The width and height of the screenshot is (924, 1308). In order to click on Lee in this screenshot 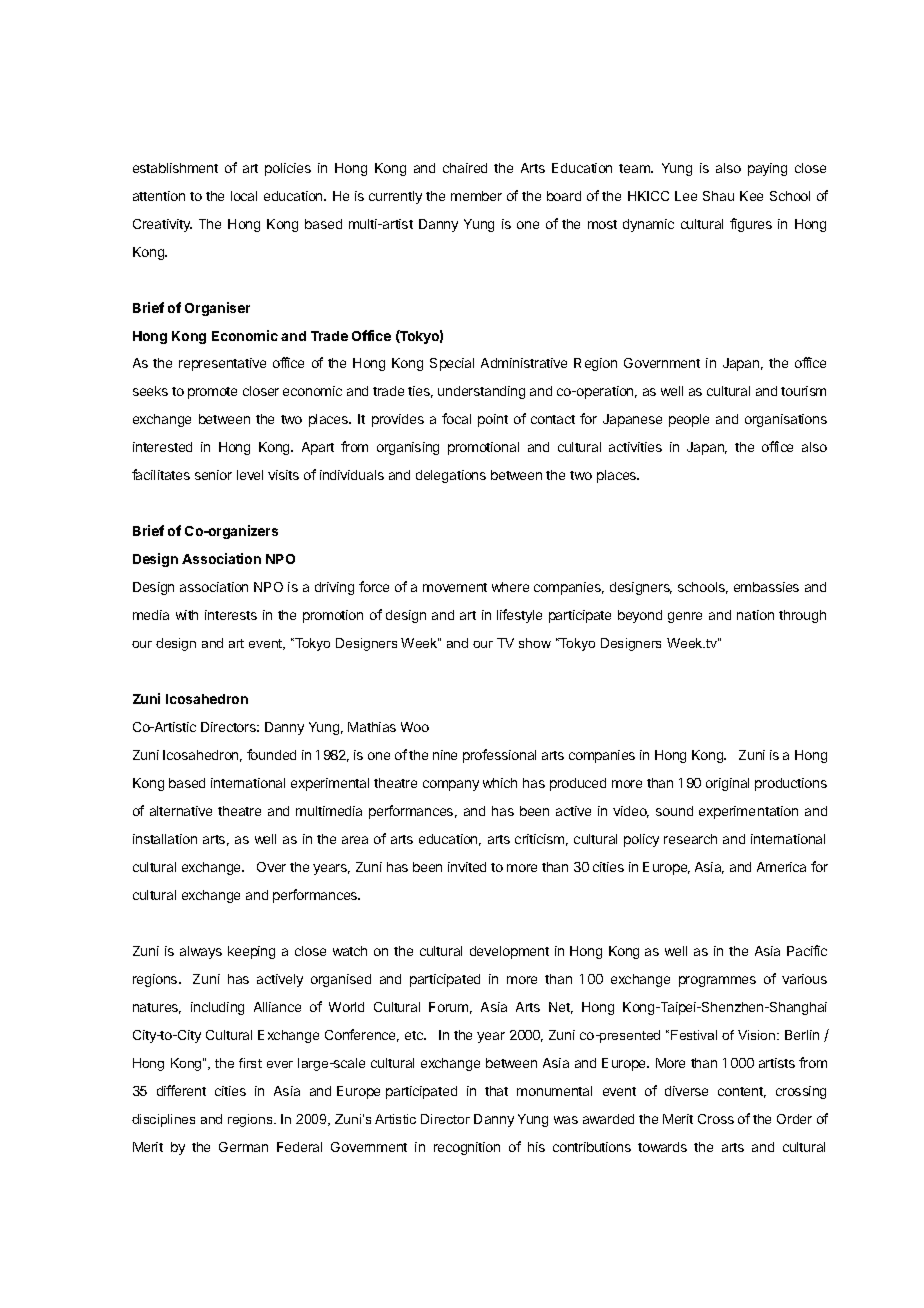, I will do `click(686, 196)`.
